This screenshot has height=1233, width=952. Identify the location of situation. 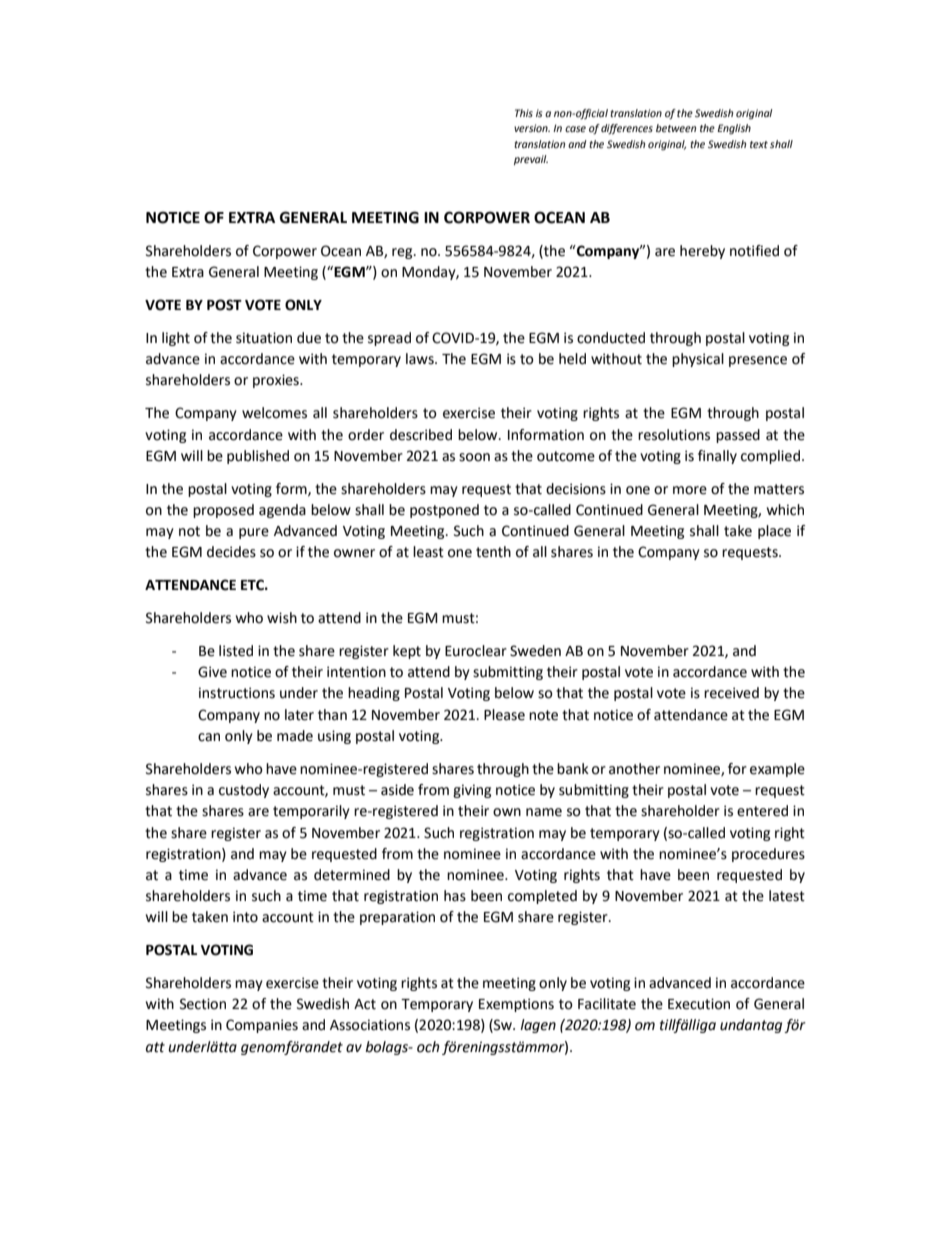
(264, 338).
